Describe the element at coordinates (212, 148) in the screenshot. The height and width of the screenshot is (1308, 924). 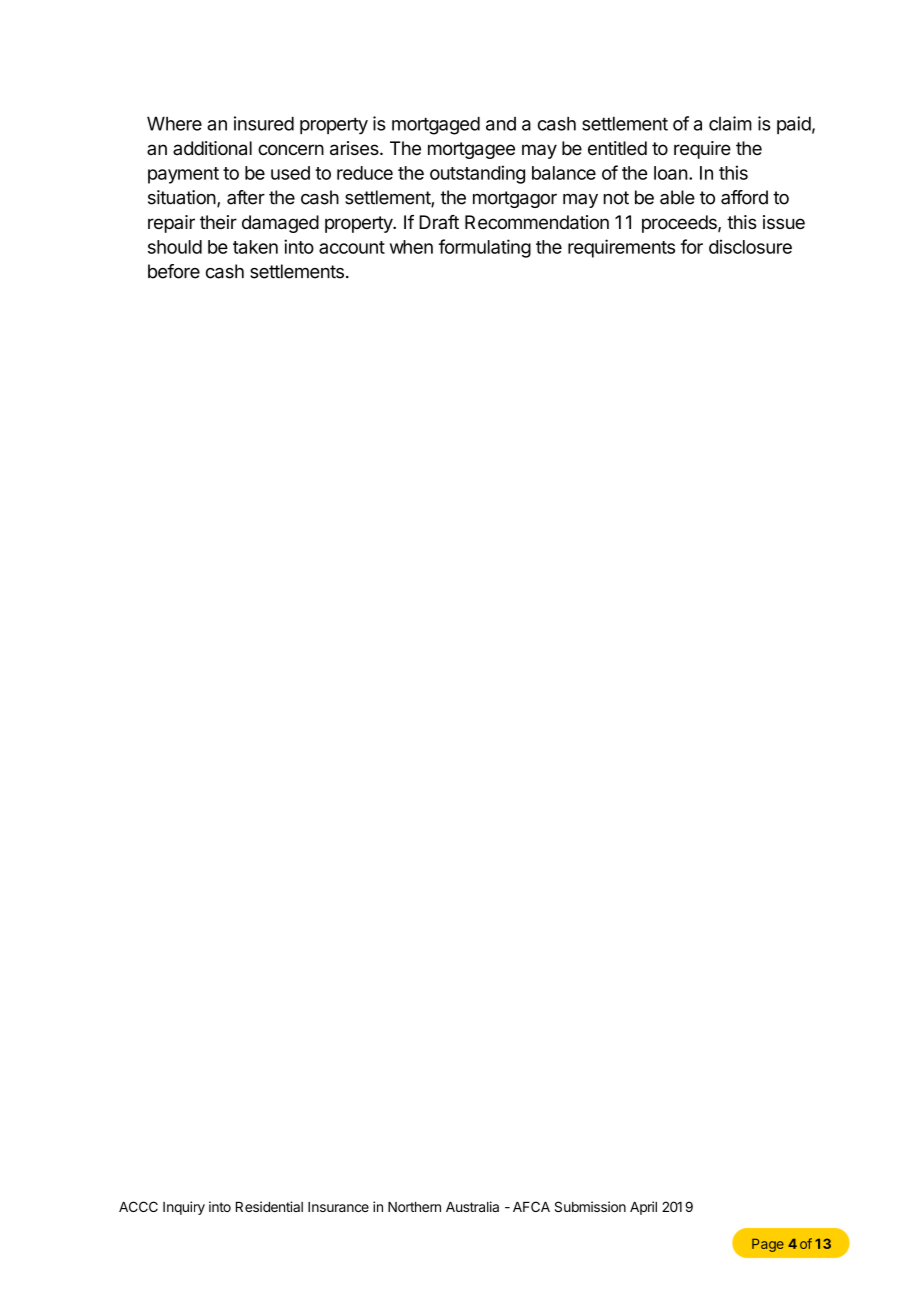
I see `additional` at that location.
